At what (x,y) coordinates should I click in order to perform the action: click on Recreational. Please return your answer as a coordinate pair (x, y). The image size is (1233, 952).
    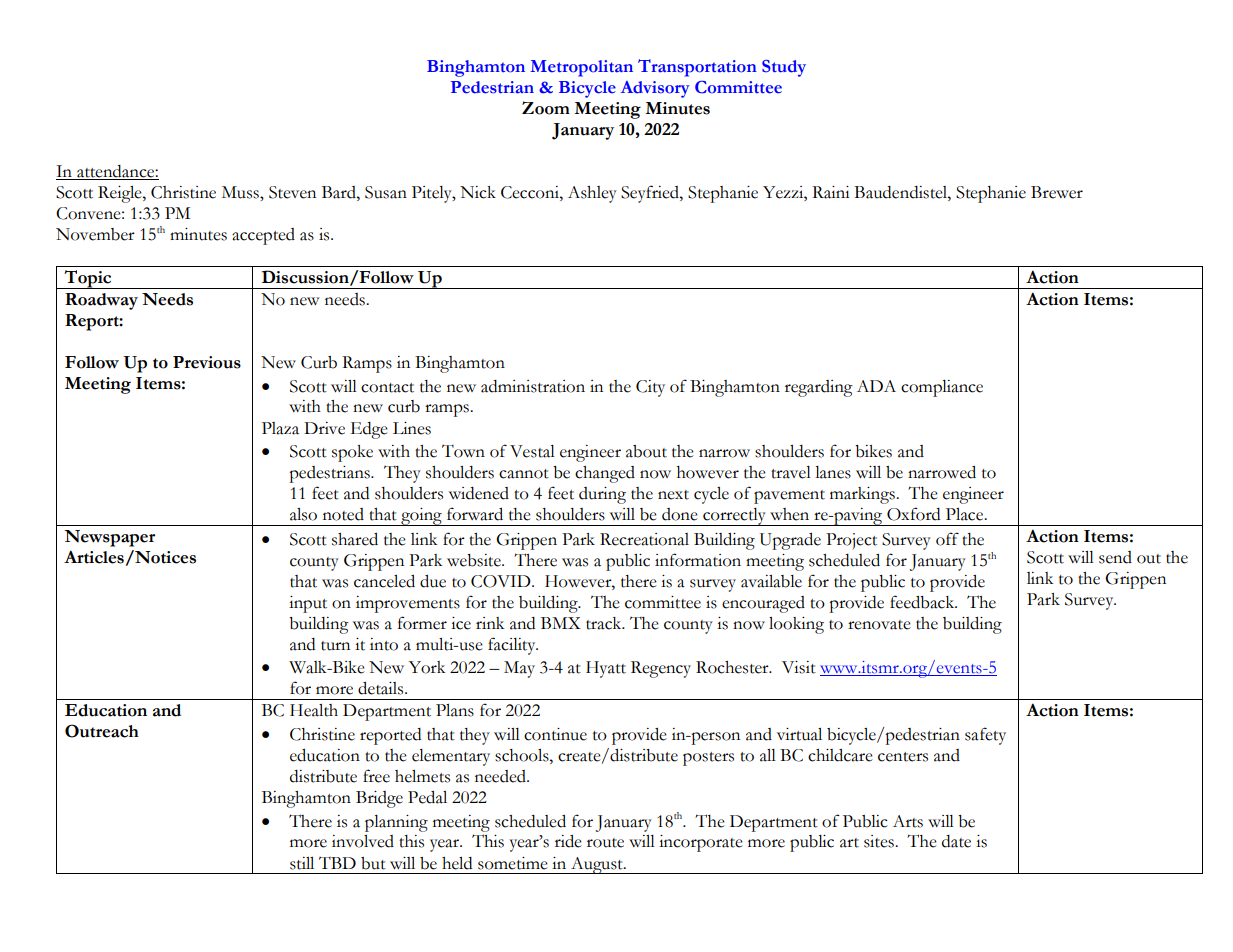
    Looking at the image, I should click on (644, 539).
